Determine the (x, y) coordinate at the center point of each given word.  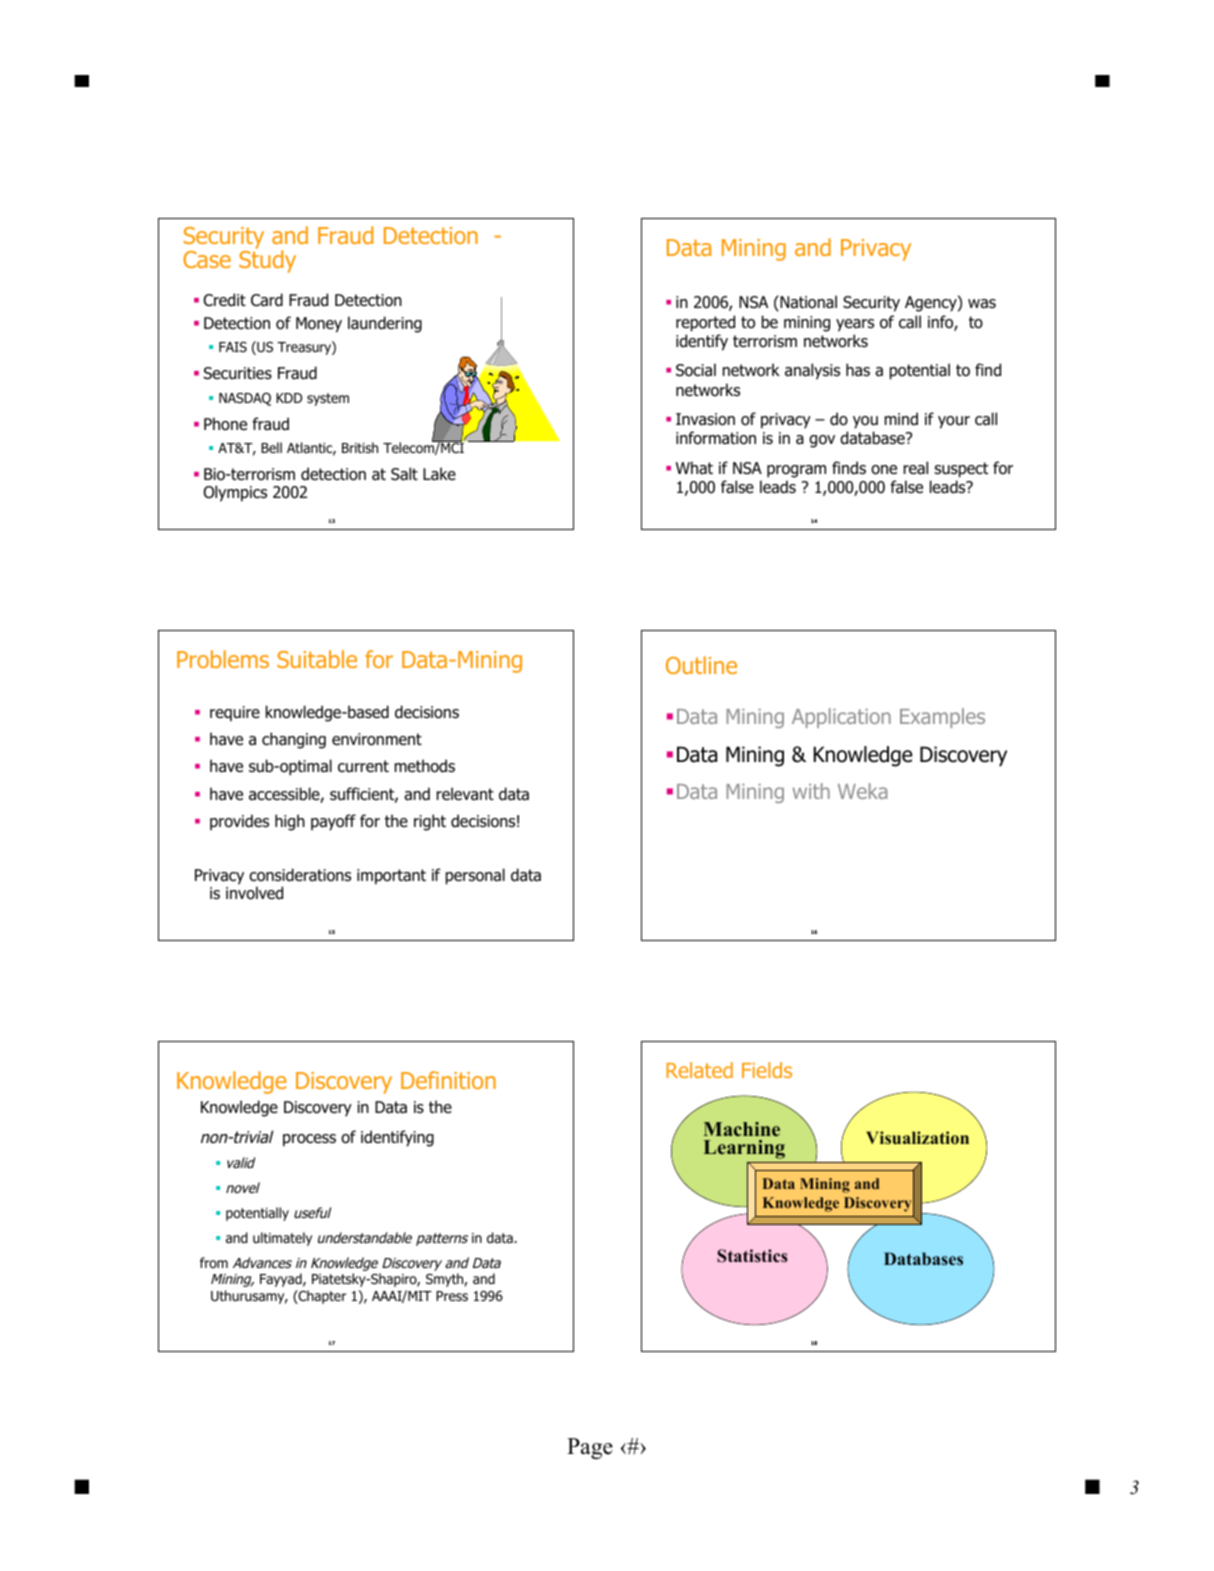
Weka (862, 791)
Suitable (317, 659)
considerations (300, 875)
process (309, 1140)
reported (705, 323)
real (916, 468)
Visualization (917, 1137)
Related (699, 1070)
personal (475, 876)
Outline (701, 665)
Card (267, 300)
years (855, 325)
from (214, 1262)
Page (590, 1448)
